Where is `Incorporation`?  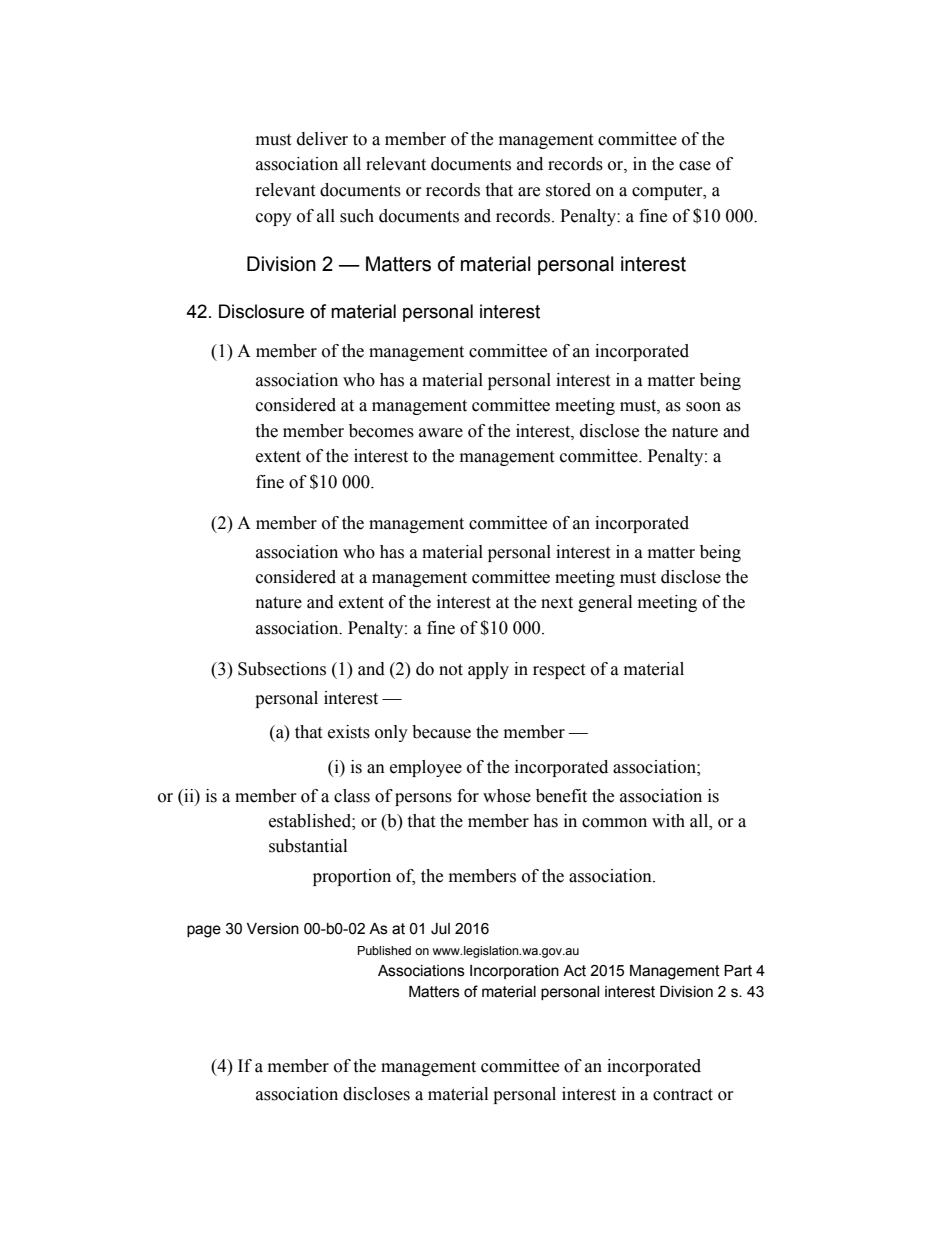 Incorporation is located at coordinates (514, 972).
